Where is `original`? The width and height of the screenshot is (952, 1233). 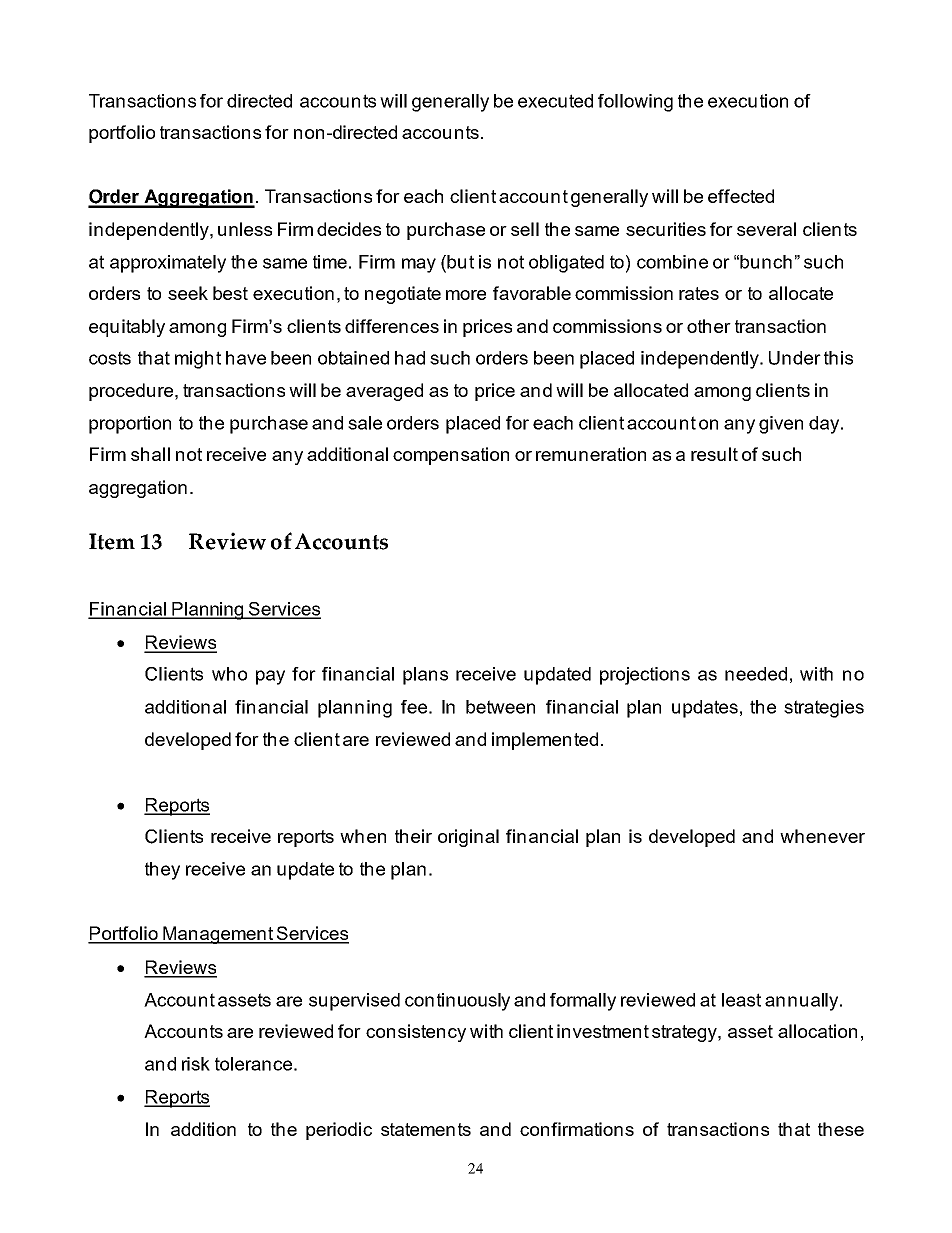
original is located at coordinates (468, 838).
